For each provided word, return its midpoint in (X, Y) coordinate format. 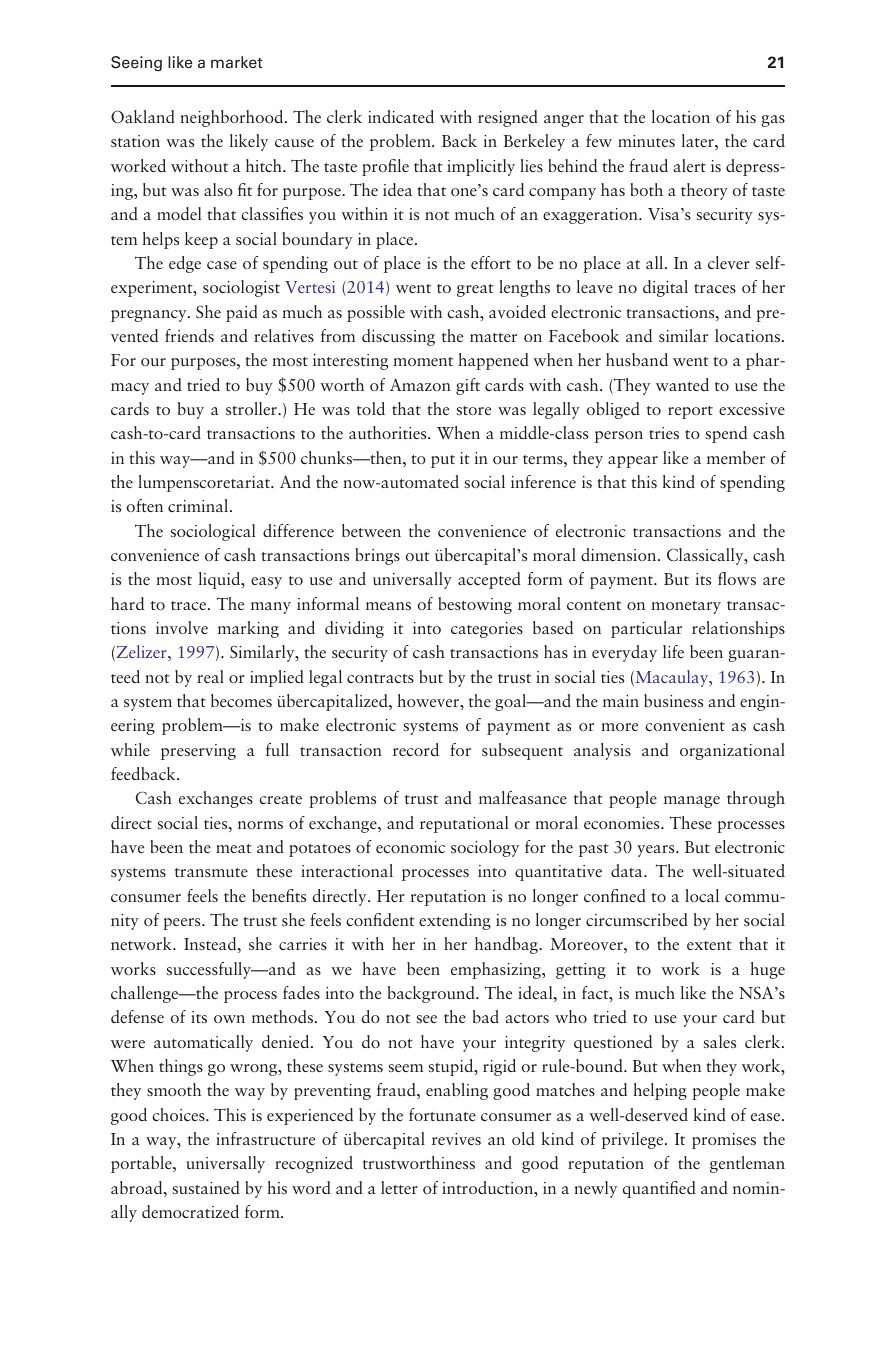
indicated (401, 116)
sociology (485, 848)
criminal (199, 505)
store (474, 410)
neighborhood (233, 118)
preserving (198, 752)
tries (664, 433)
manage (692, 802)
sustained (206, 1187)
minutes (646, 141)
